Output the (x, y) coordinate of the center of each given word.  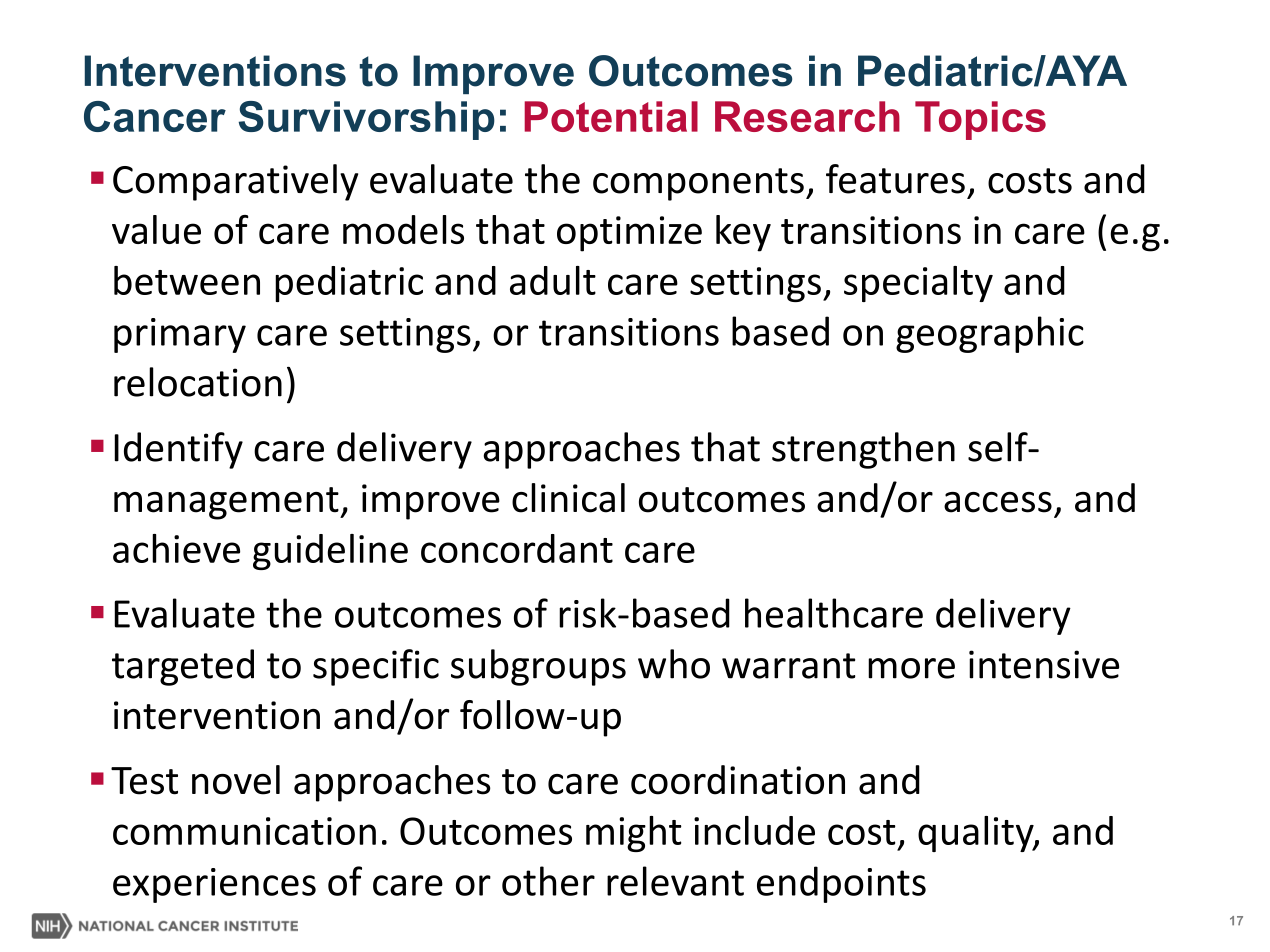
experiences (214, 885)
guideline (330, 552)
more (911, 668)
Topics (980, 120)
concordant (517, 548)
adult (553, 280)
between (187, 280)
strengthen (863, 450)
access (998, 502)
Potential (611, 116)
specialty (918, 284)
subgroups (538, 667)
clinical (568, 498)
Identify (178, 450)
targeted (183, 667)
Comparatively (235, 182)
